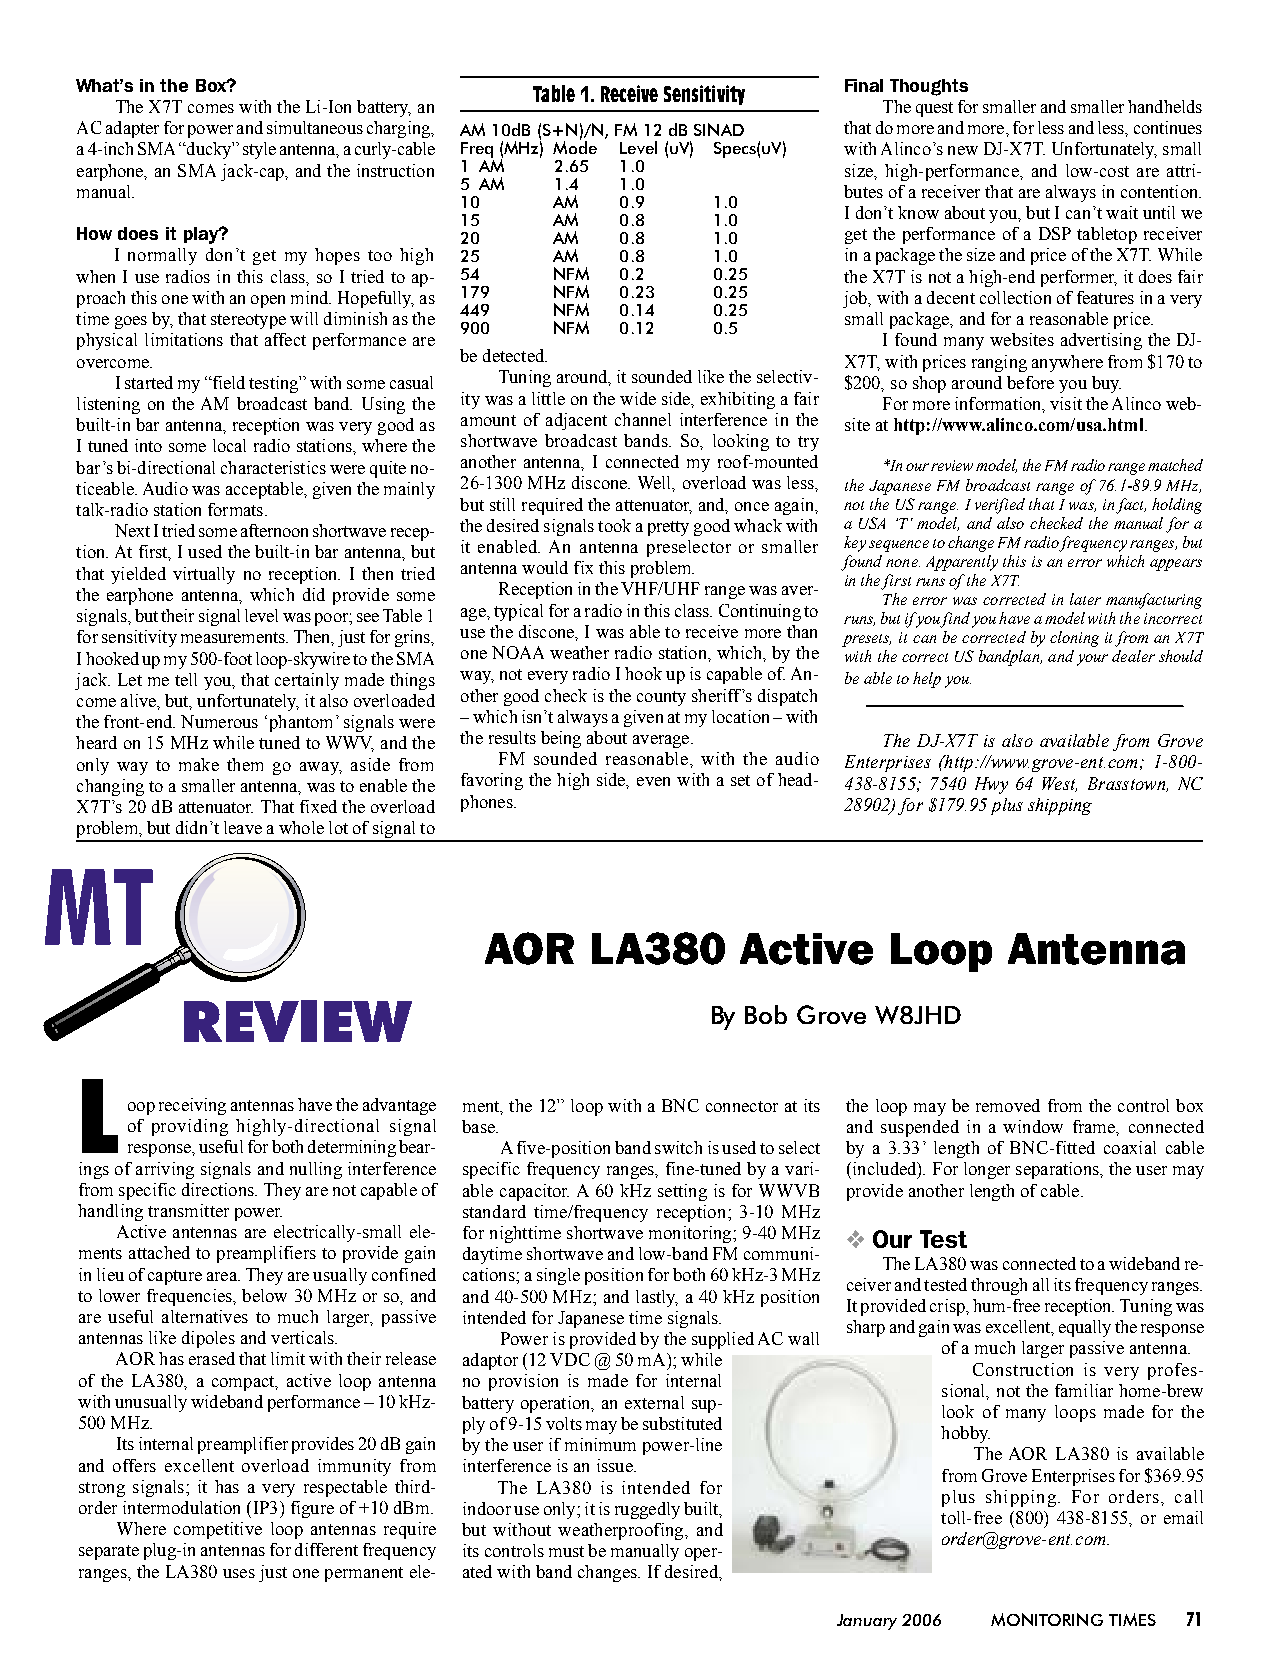 This screenshot has width=1279, height=1661. I want to click on transmitter, so click(188, 1210).
